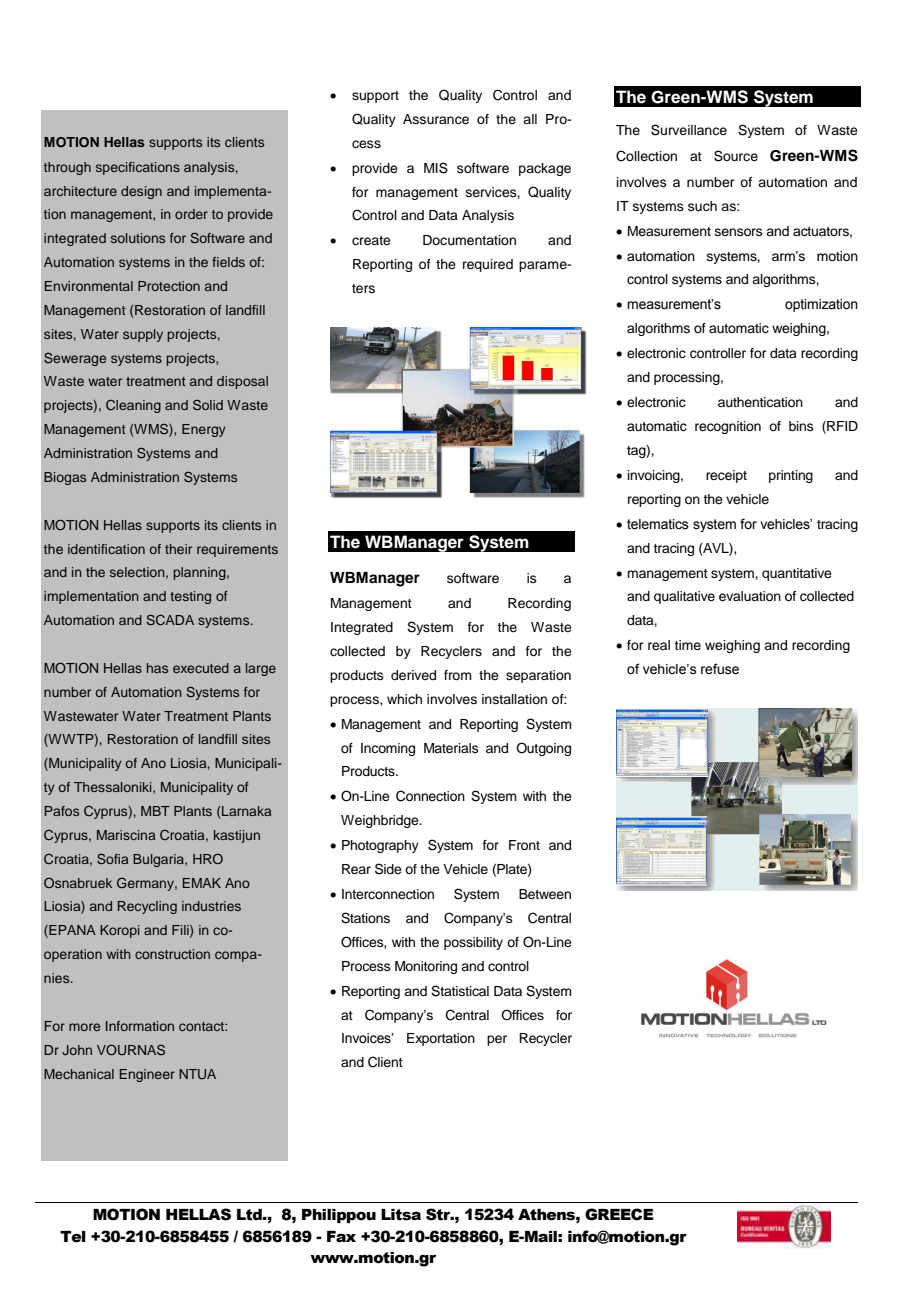 This screenshot has height=1308, width=924. What do you see at coordinates (157, 668) in the screenshot?
I see `has` at bounding box center [157, 668].
